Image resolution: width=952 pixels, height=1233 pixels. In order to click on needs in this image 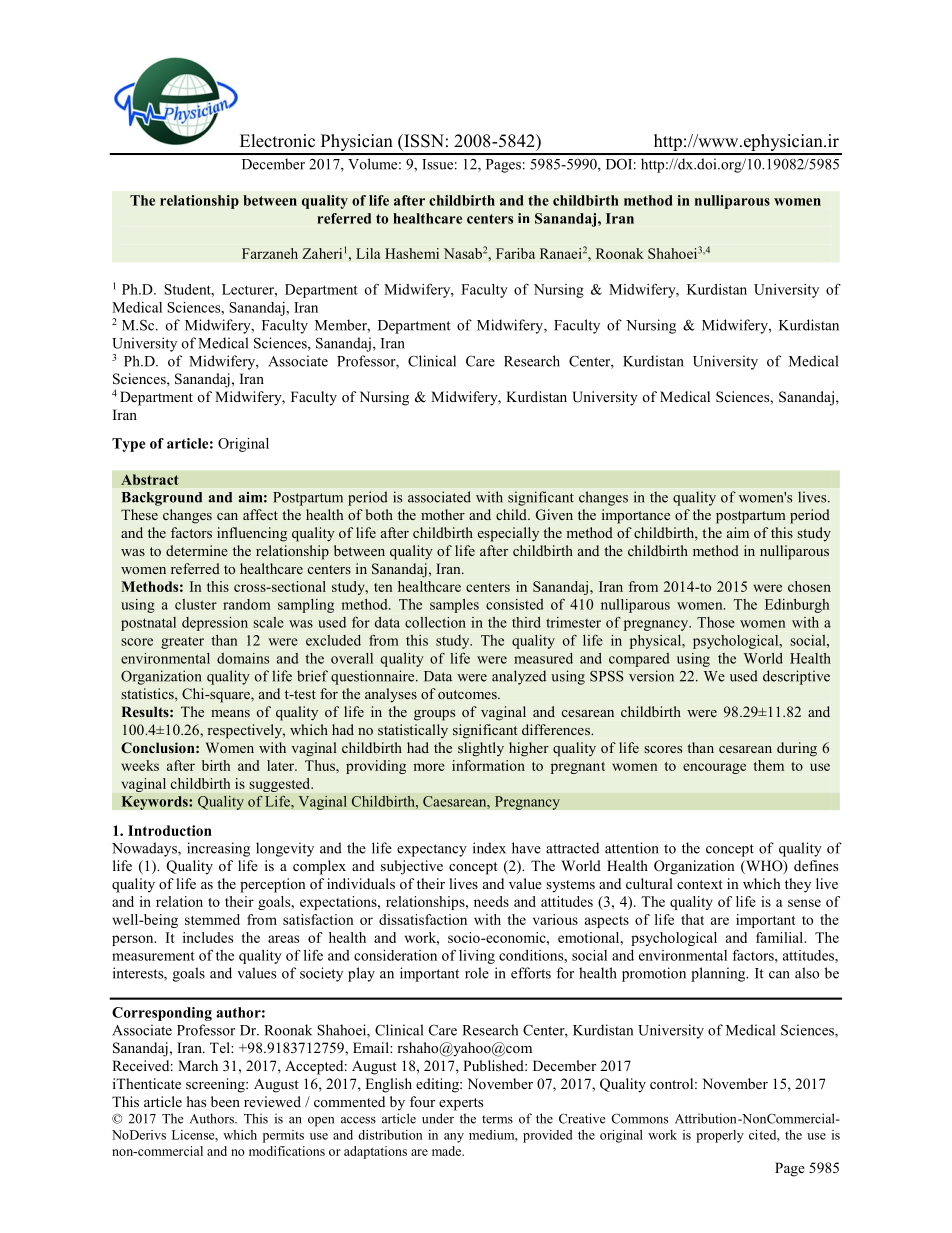, I will do `click(491, 901)`.
